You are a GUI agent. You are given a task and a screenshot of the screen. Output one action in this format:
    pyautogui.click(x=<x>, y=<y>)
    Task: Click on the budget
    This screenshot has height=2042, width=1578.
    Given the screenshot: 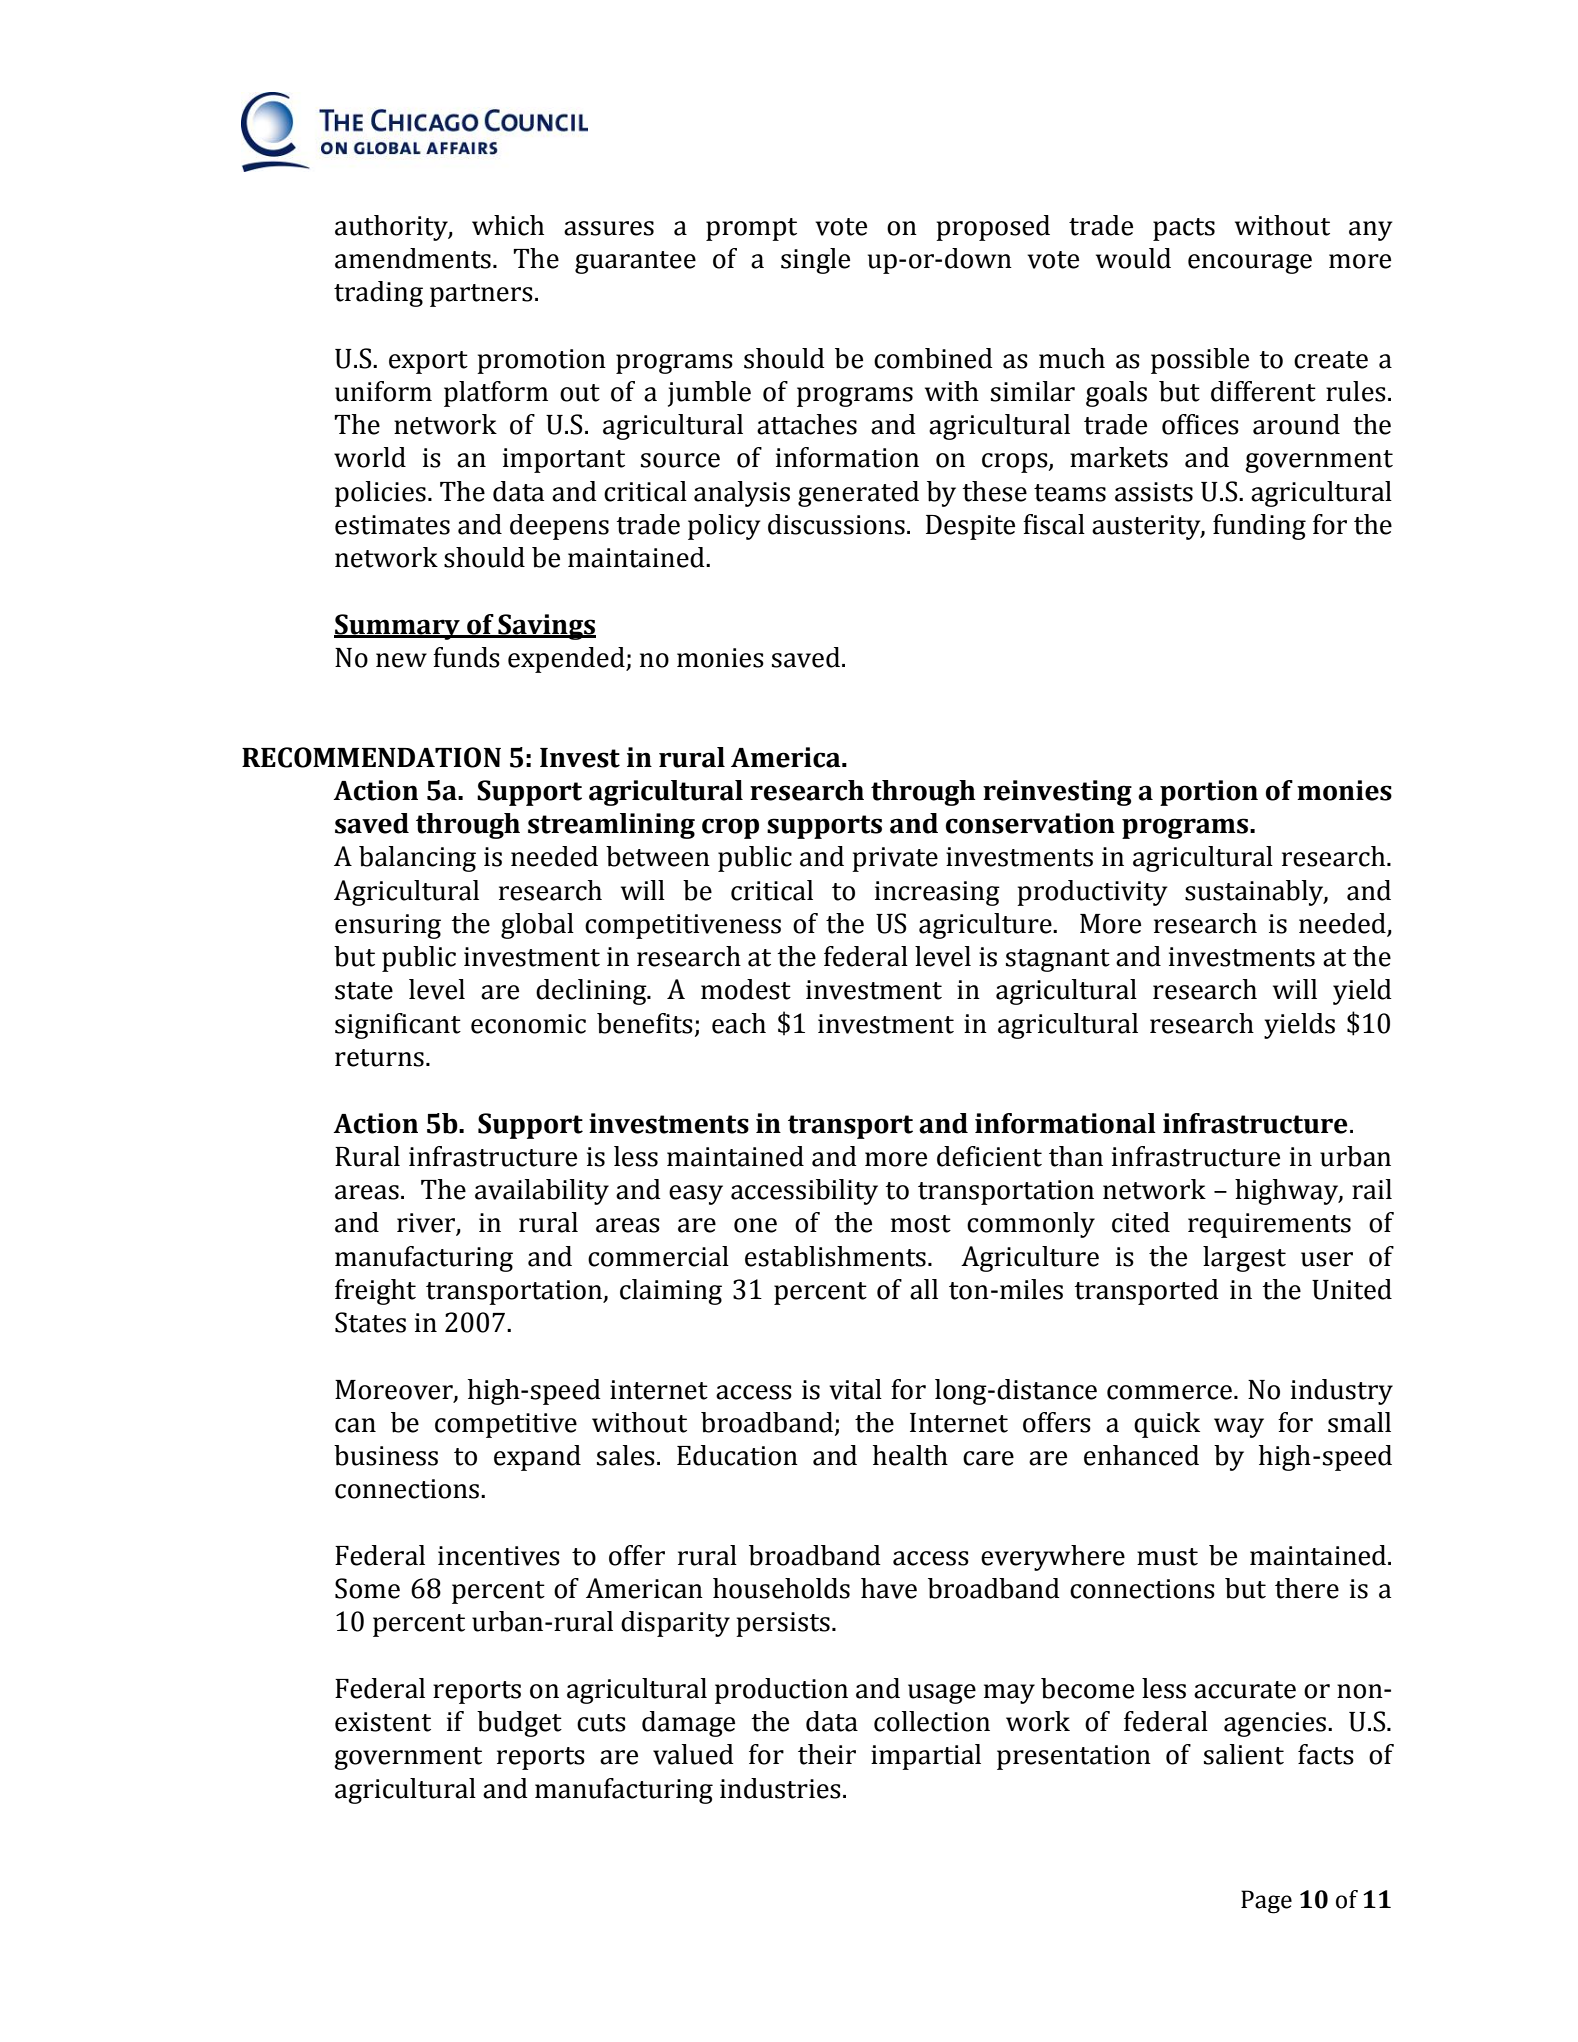 What is the action you would take?
    pyautogui.click(x=519, y=1724)
